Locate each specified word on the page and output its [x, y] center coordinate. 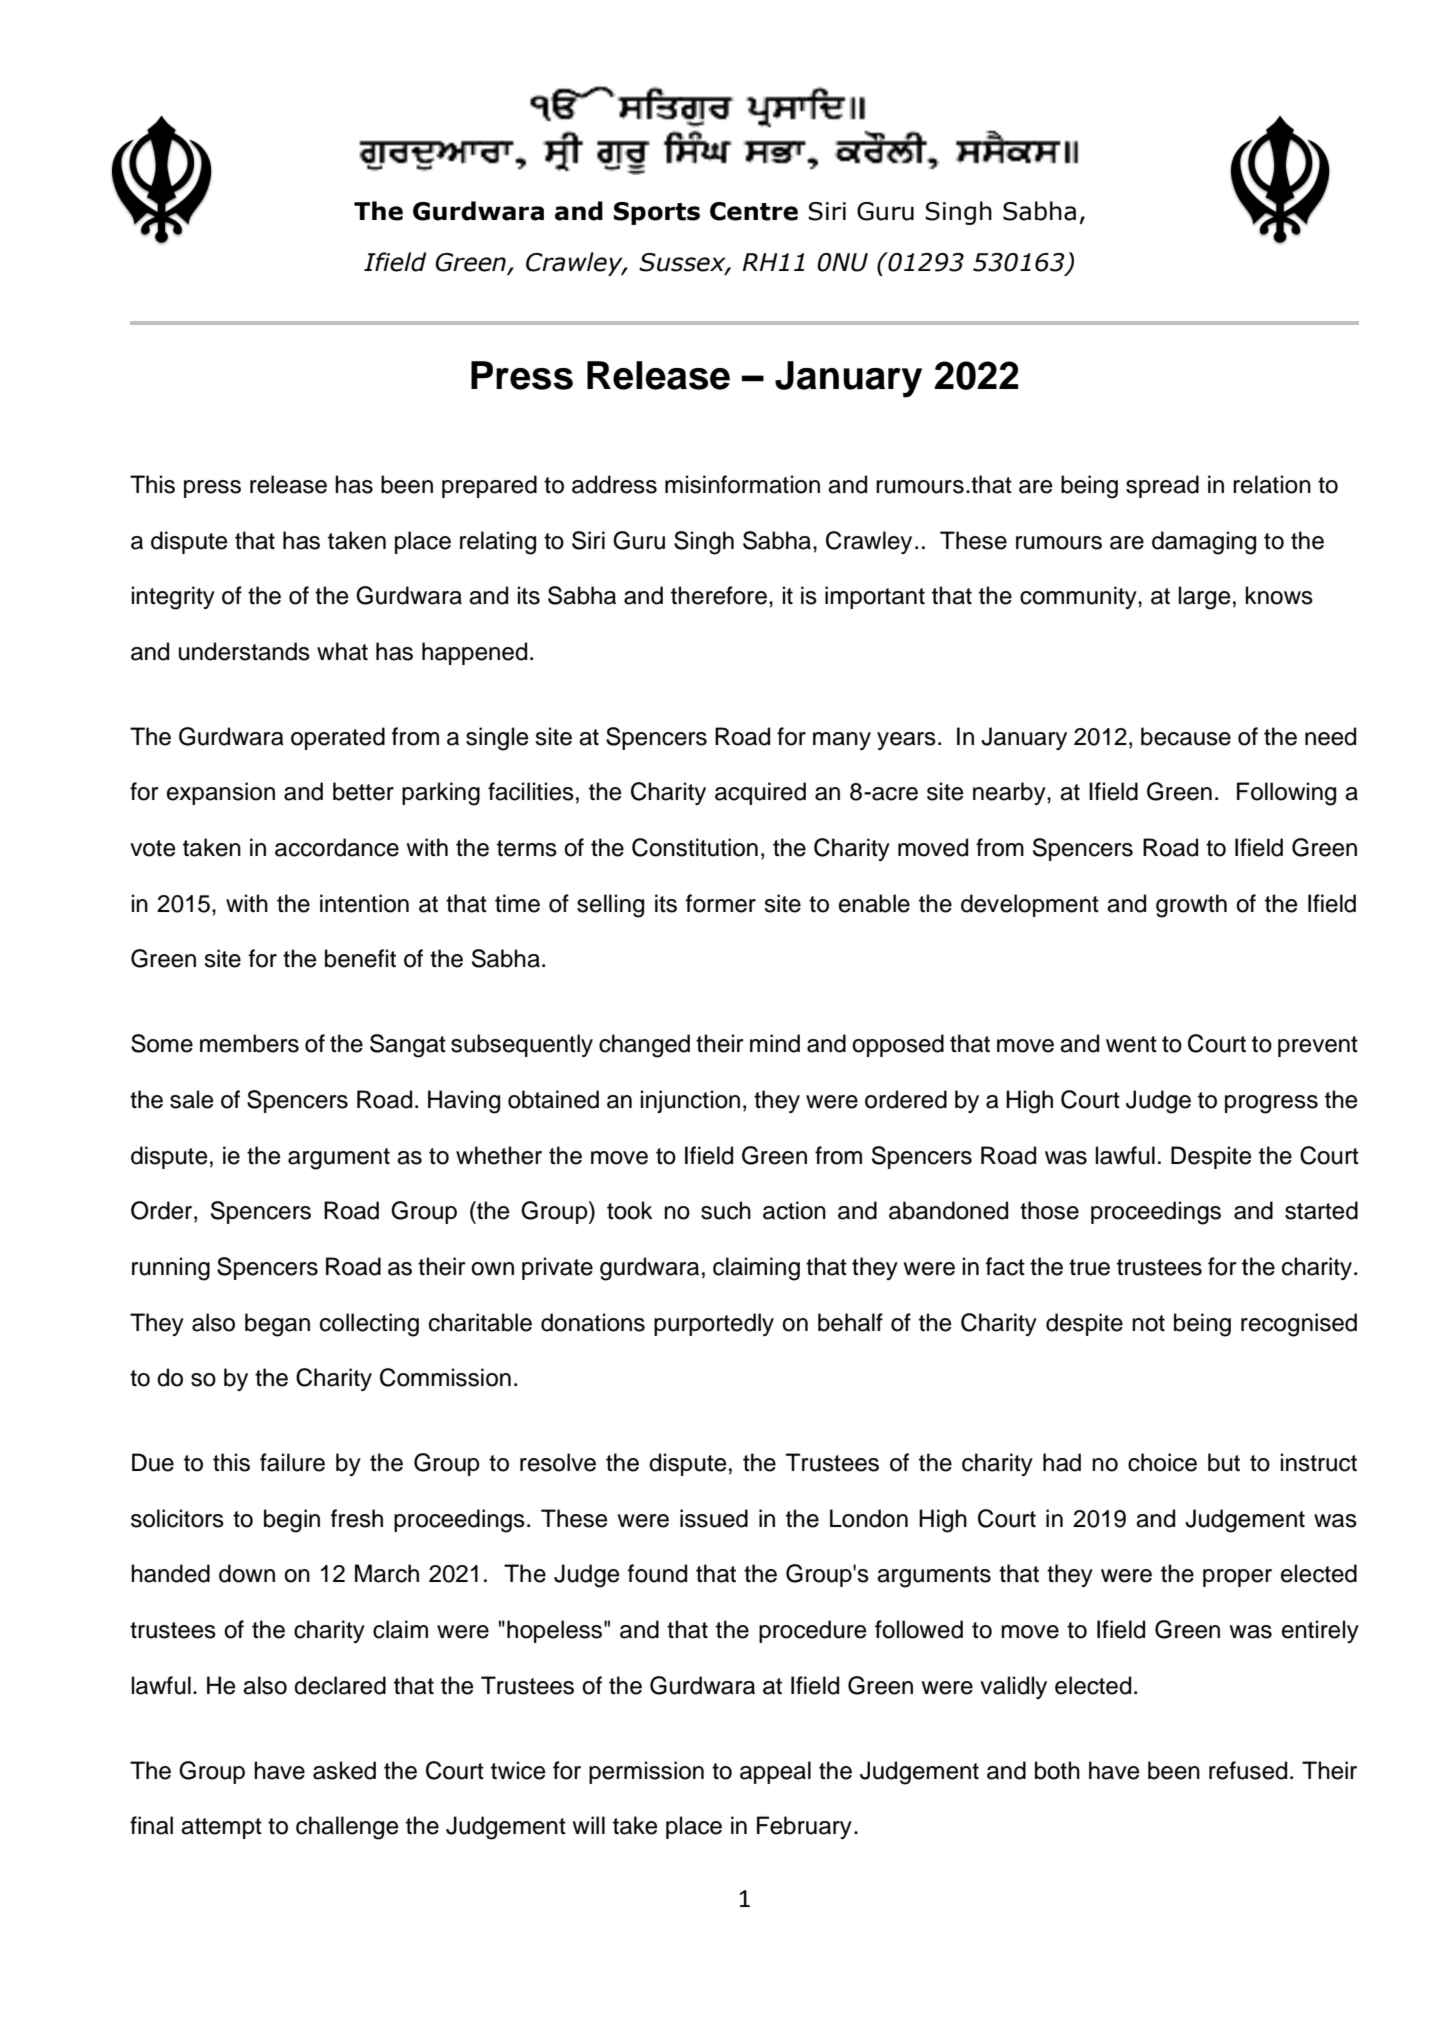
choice [1162, 1462]
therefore [719, 595]
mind [775, 1043]
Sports [657, 213]
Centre [754, 211]
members [249, 1043]
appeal [775, 1772]
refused [1248, 1770]
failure [292, 1462]
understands [244, 651]
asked [344, 1770]
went [1131, 1044]
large [1205, 598]
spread [1162, 486]
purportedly [714, 1324]
